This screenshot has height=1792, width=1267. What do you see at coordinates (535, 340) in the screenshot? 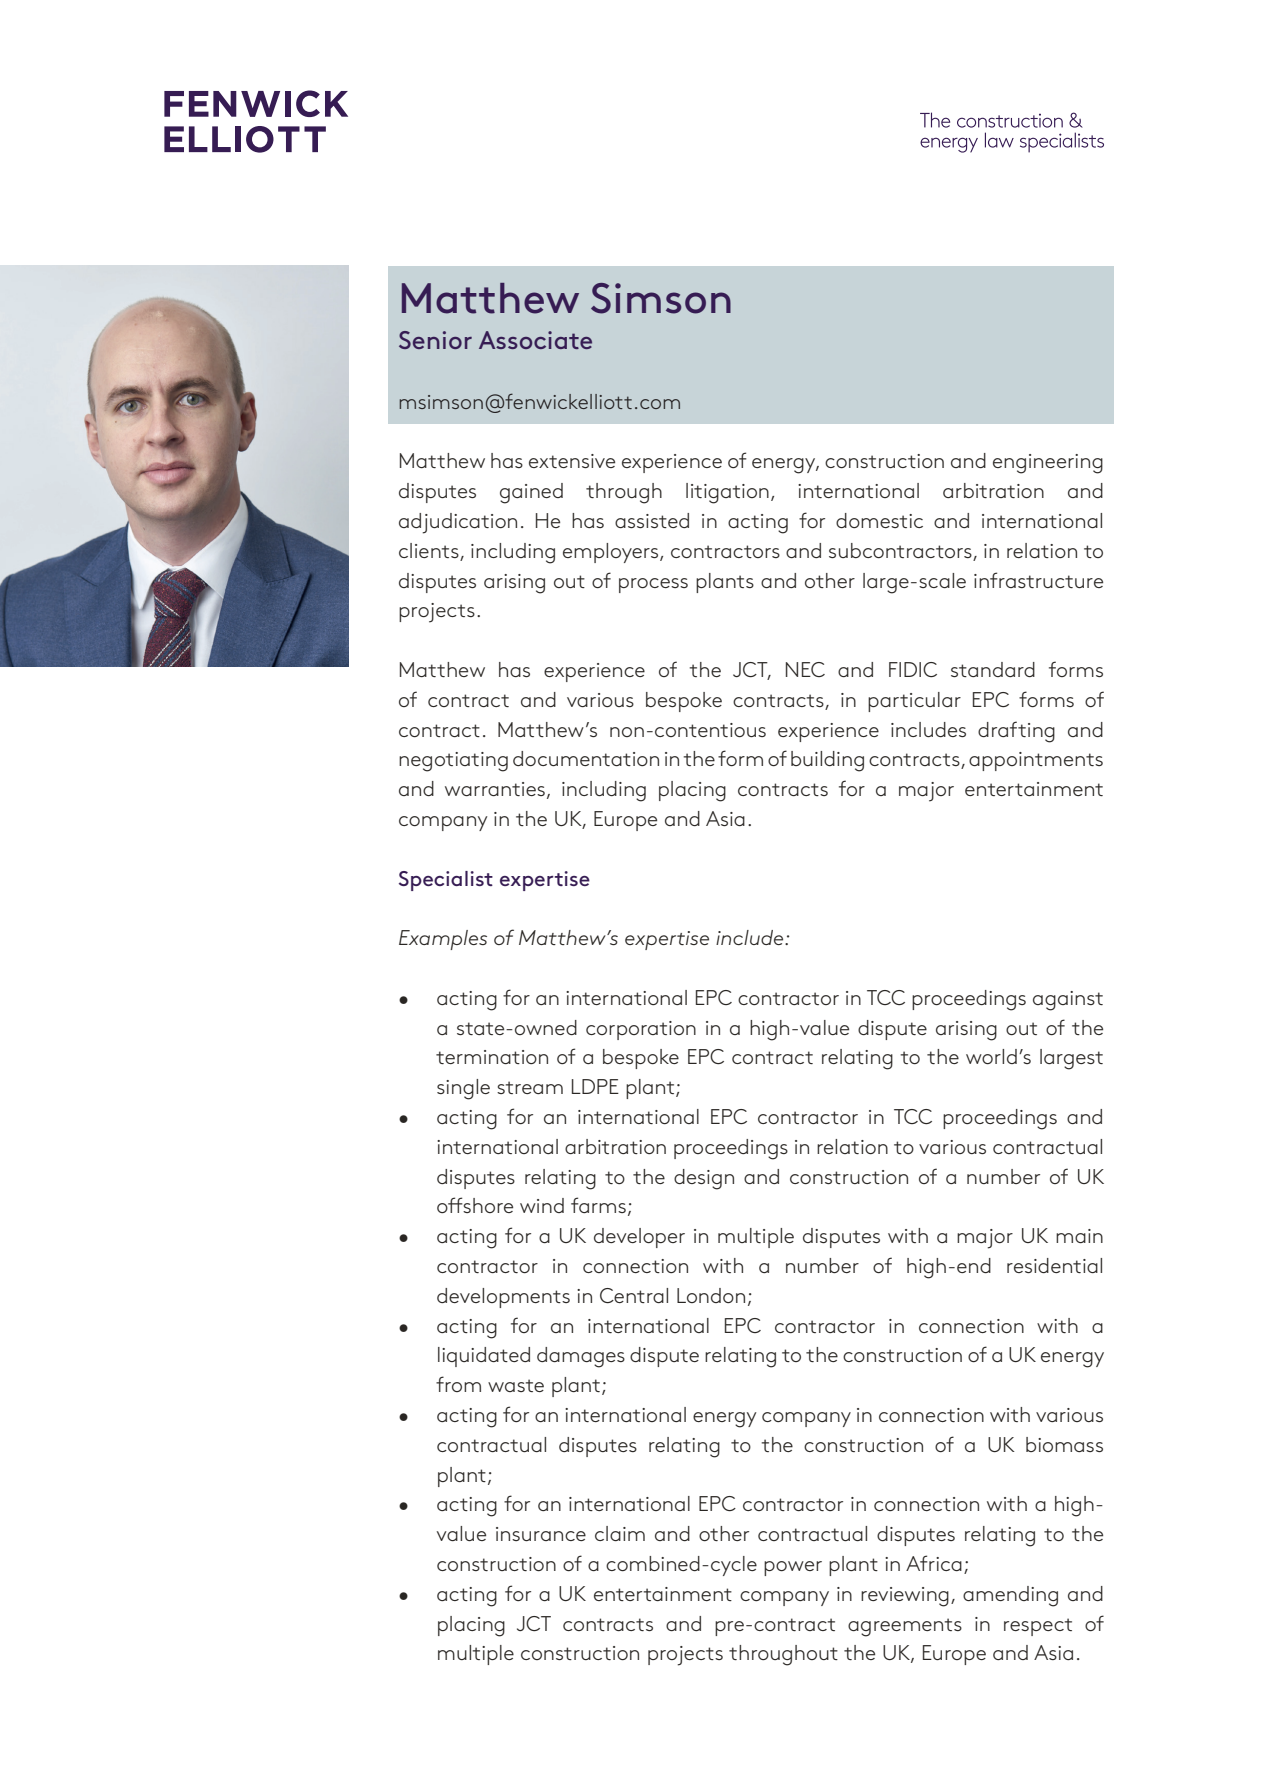
I see `Associate` at bounding box center [535, 340].
